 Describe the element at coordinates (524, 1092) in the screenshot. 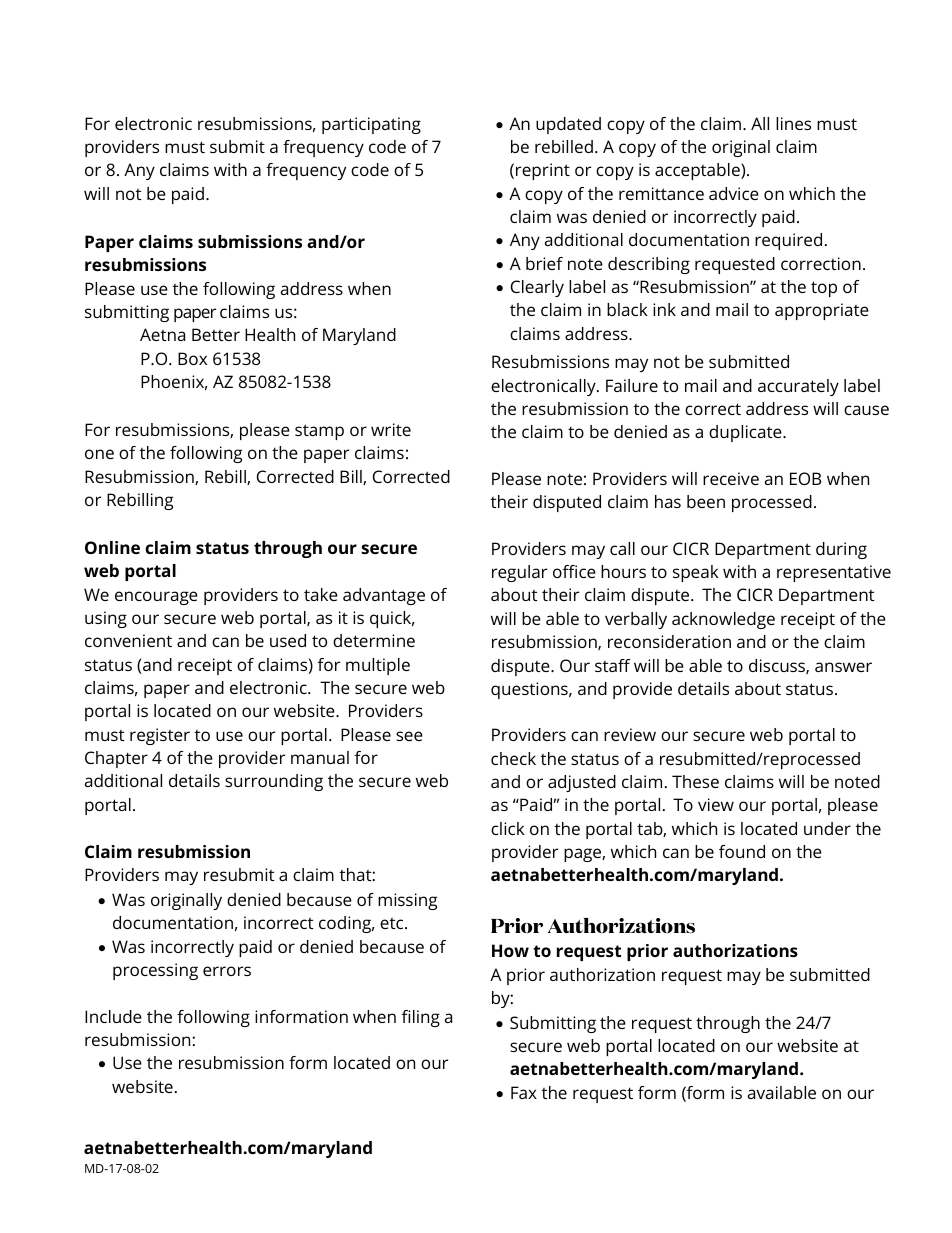

I see `Fax` at that location.
